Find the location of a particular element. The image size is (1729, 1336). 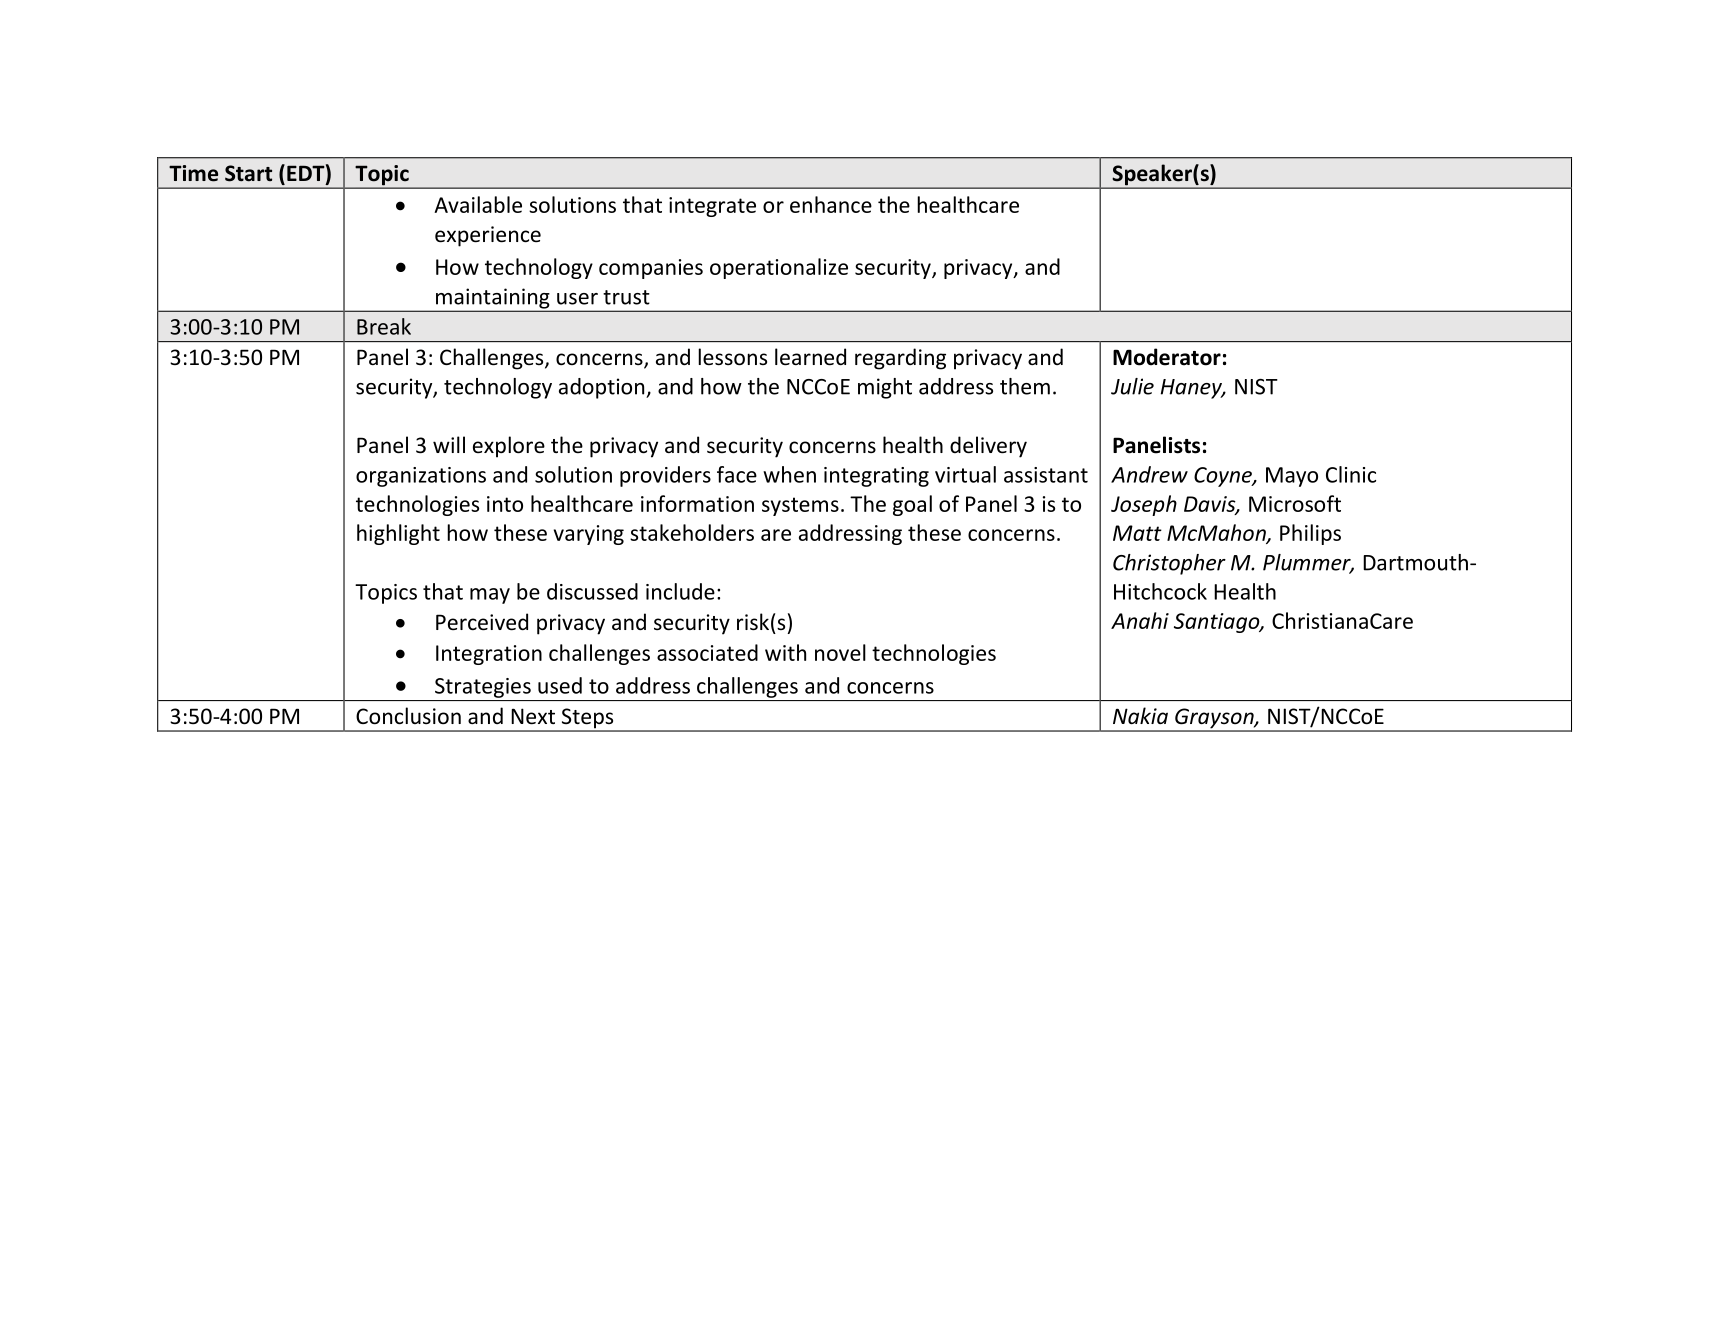

Break is located at coordinates (384, 326).
